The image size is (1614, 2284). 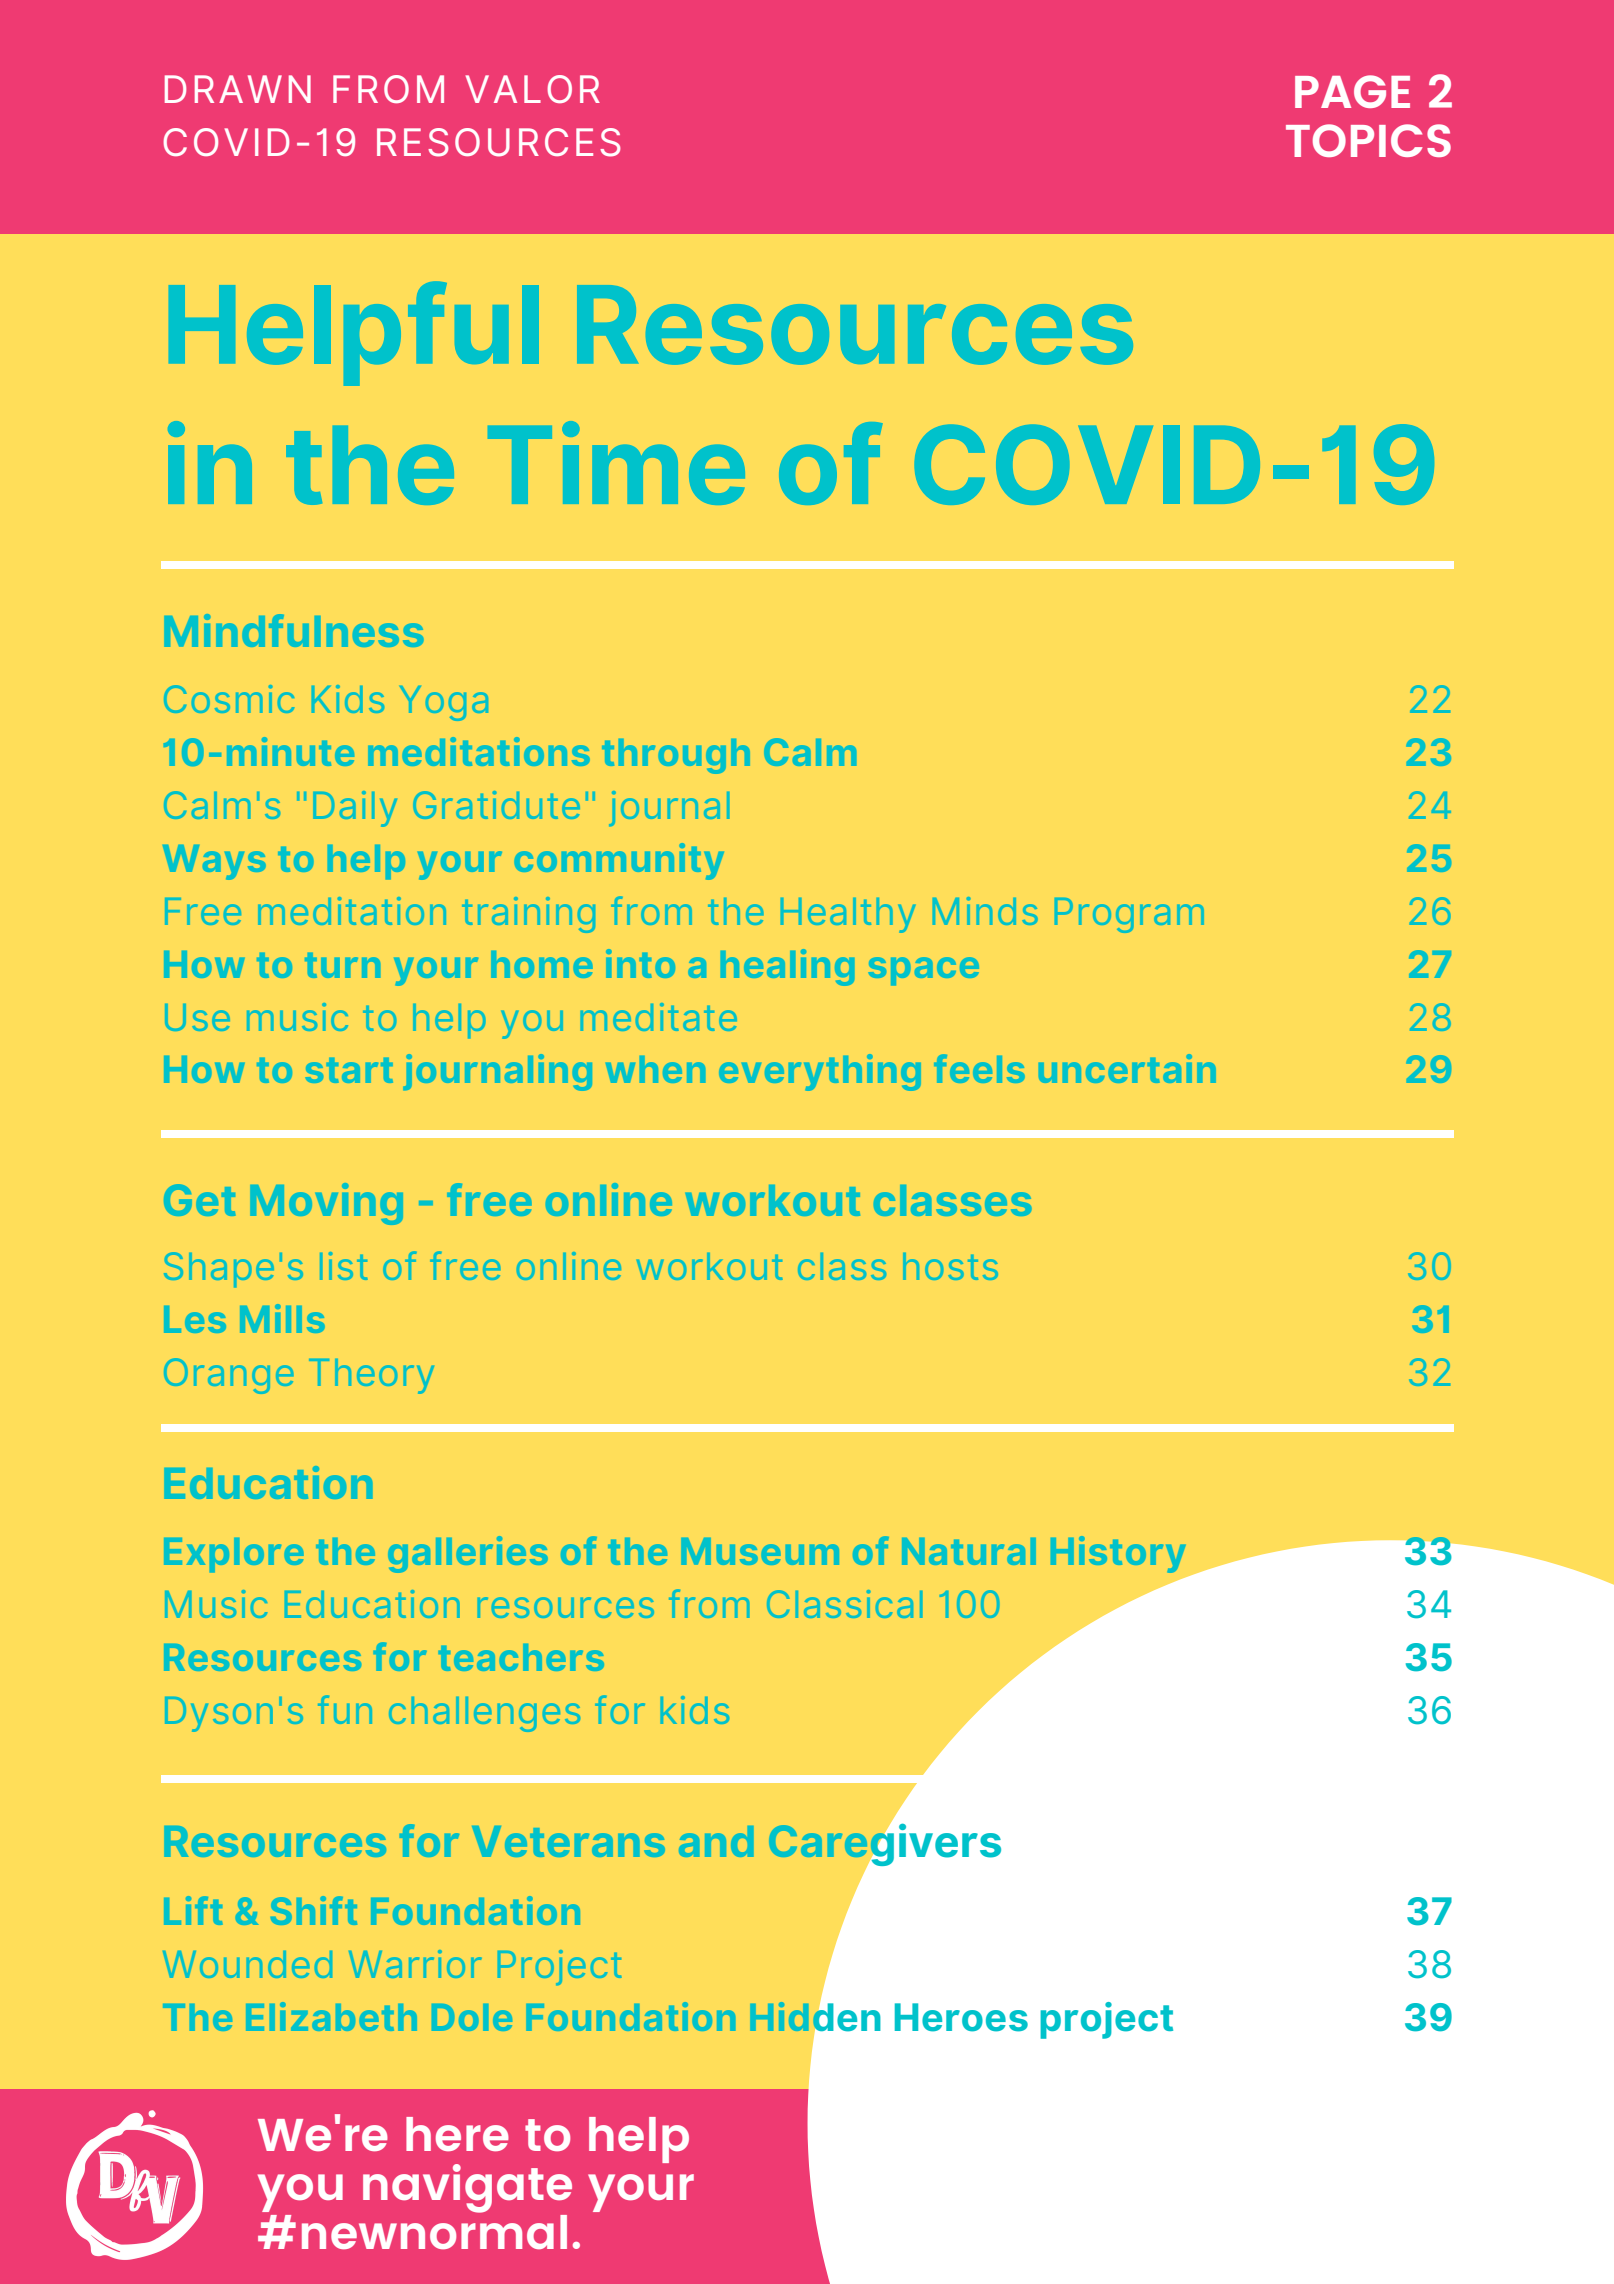 I want to click on DRAWN, so click(x=238, y=89).
